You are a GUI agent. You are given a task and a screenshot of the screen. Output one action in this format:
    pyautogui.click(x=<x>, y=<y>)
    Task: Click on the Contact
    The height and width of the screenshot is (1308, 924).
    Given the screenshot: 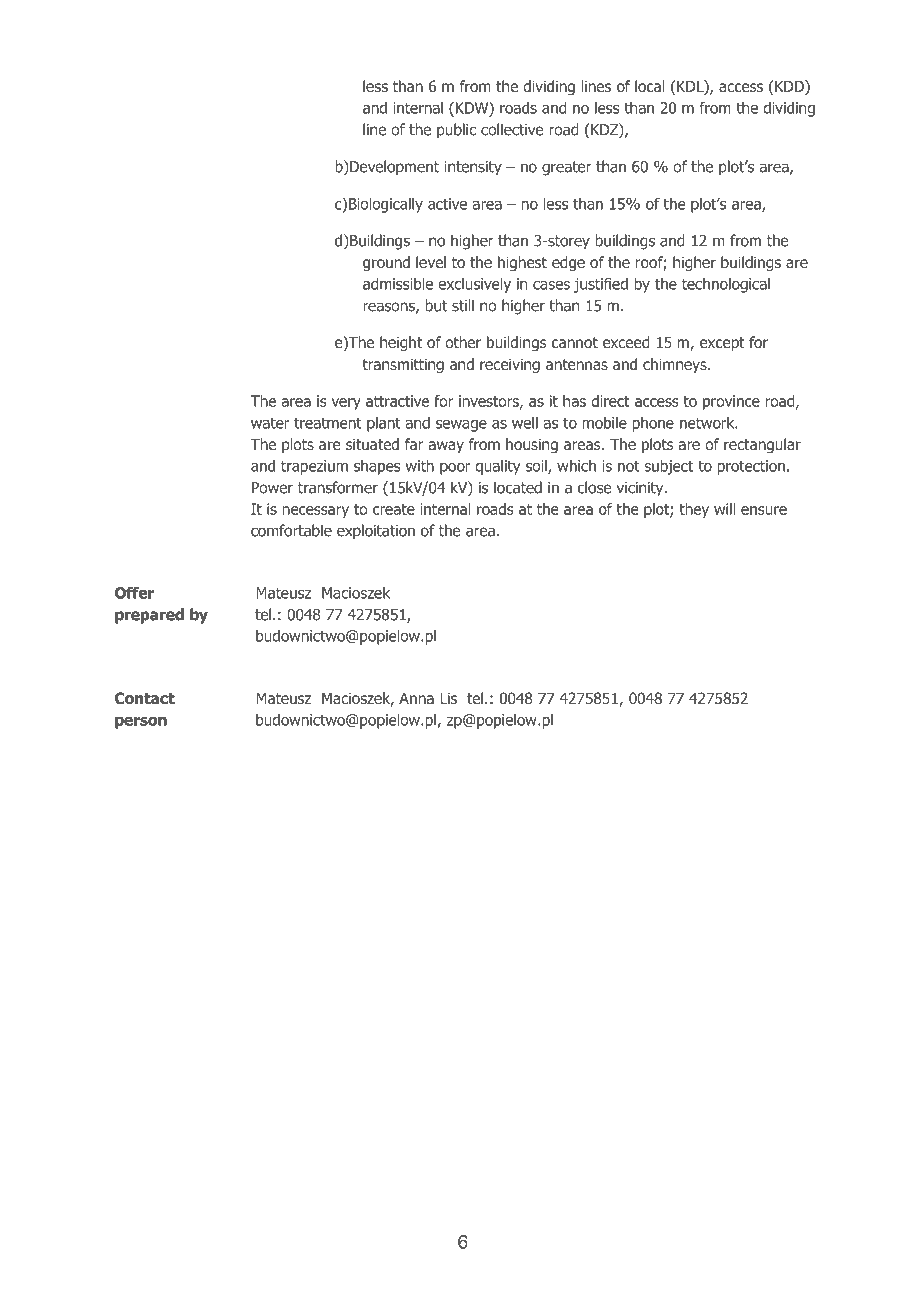 What is the action you would take?
    pyautogui.click(x=145, y=698)
